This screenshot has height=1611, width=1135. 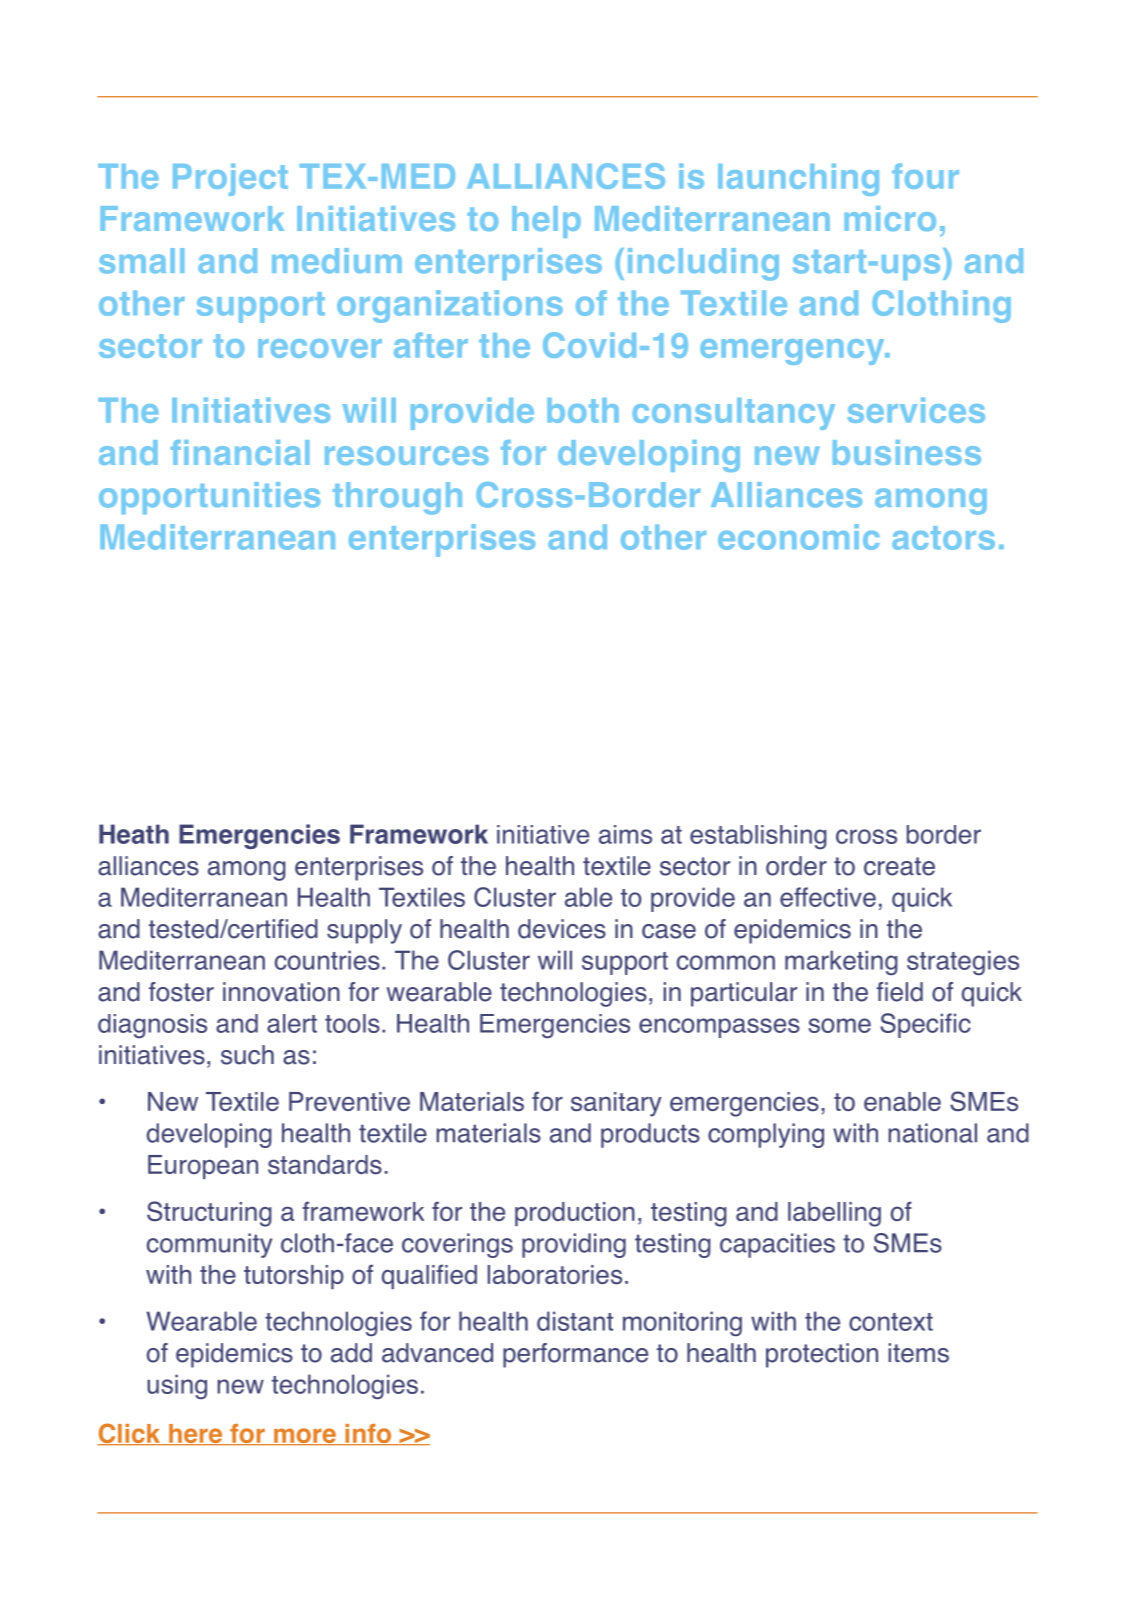 I want to click on protection, so click(x=822, y=1355).
